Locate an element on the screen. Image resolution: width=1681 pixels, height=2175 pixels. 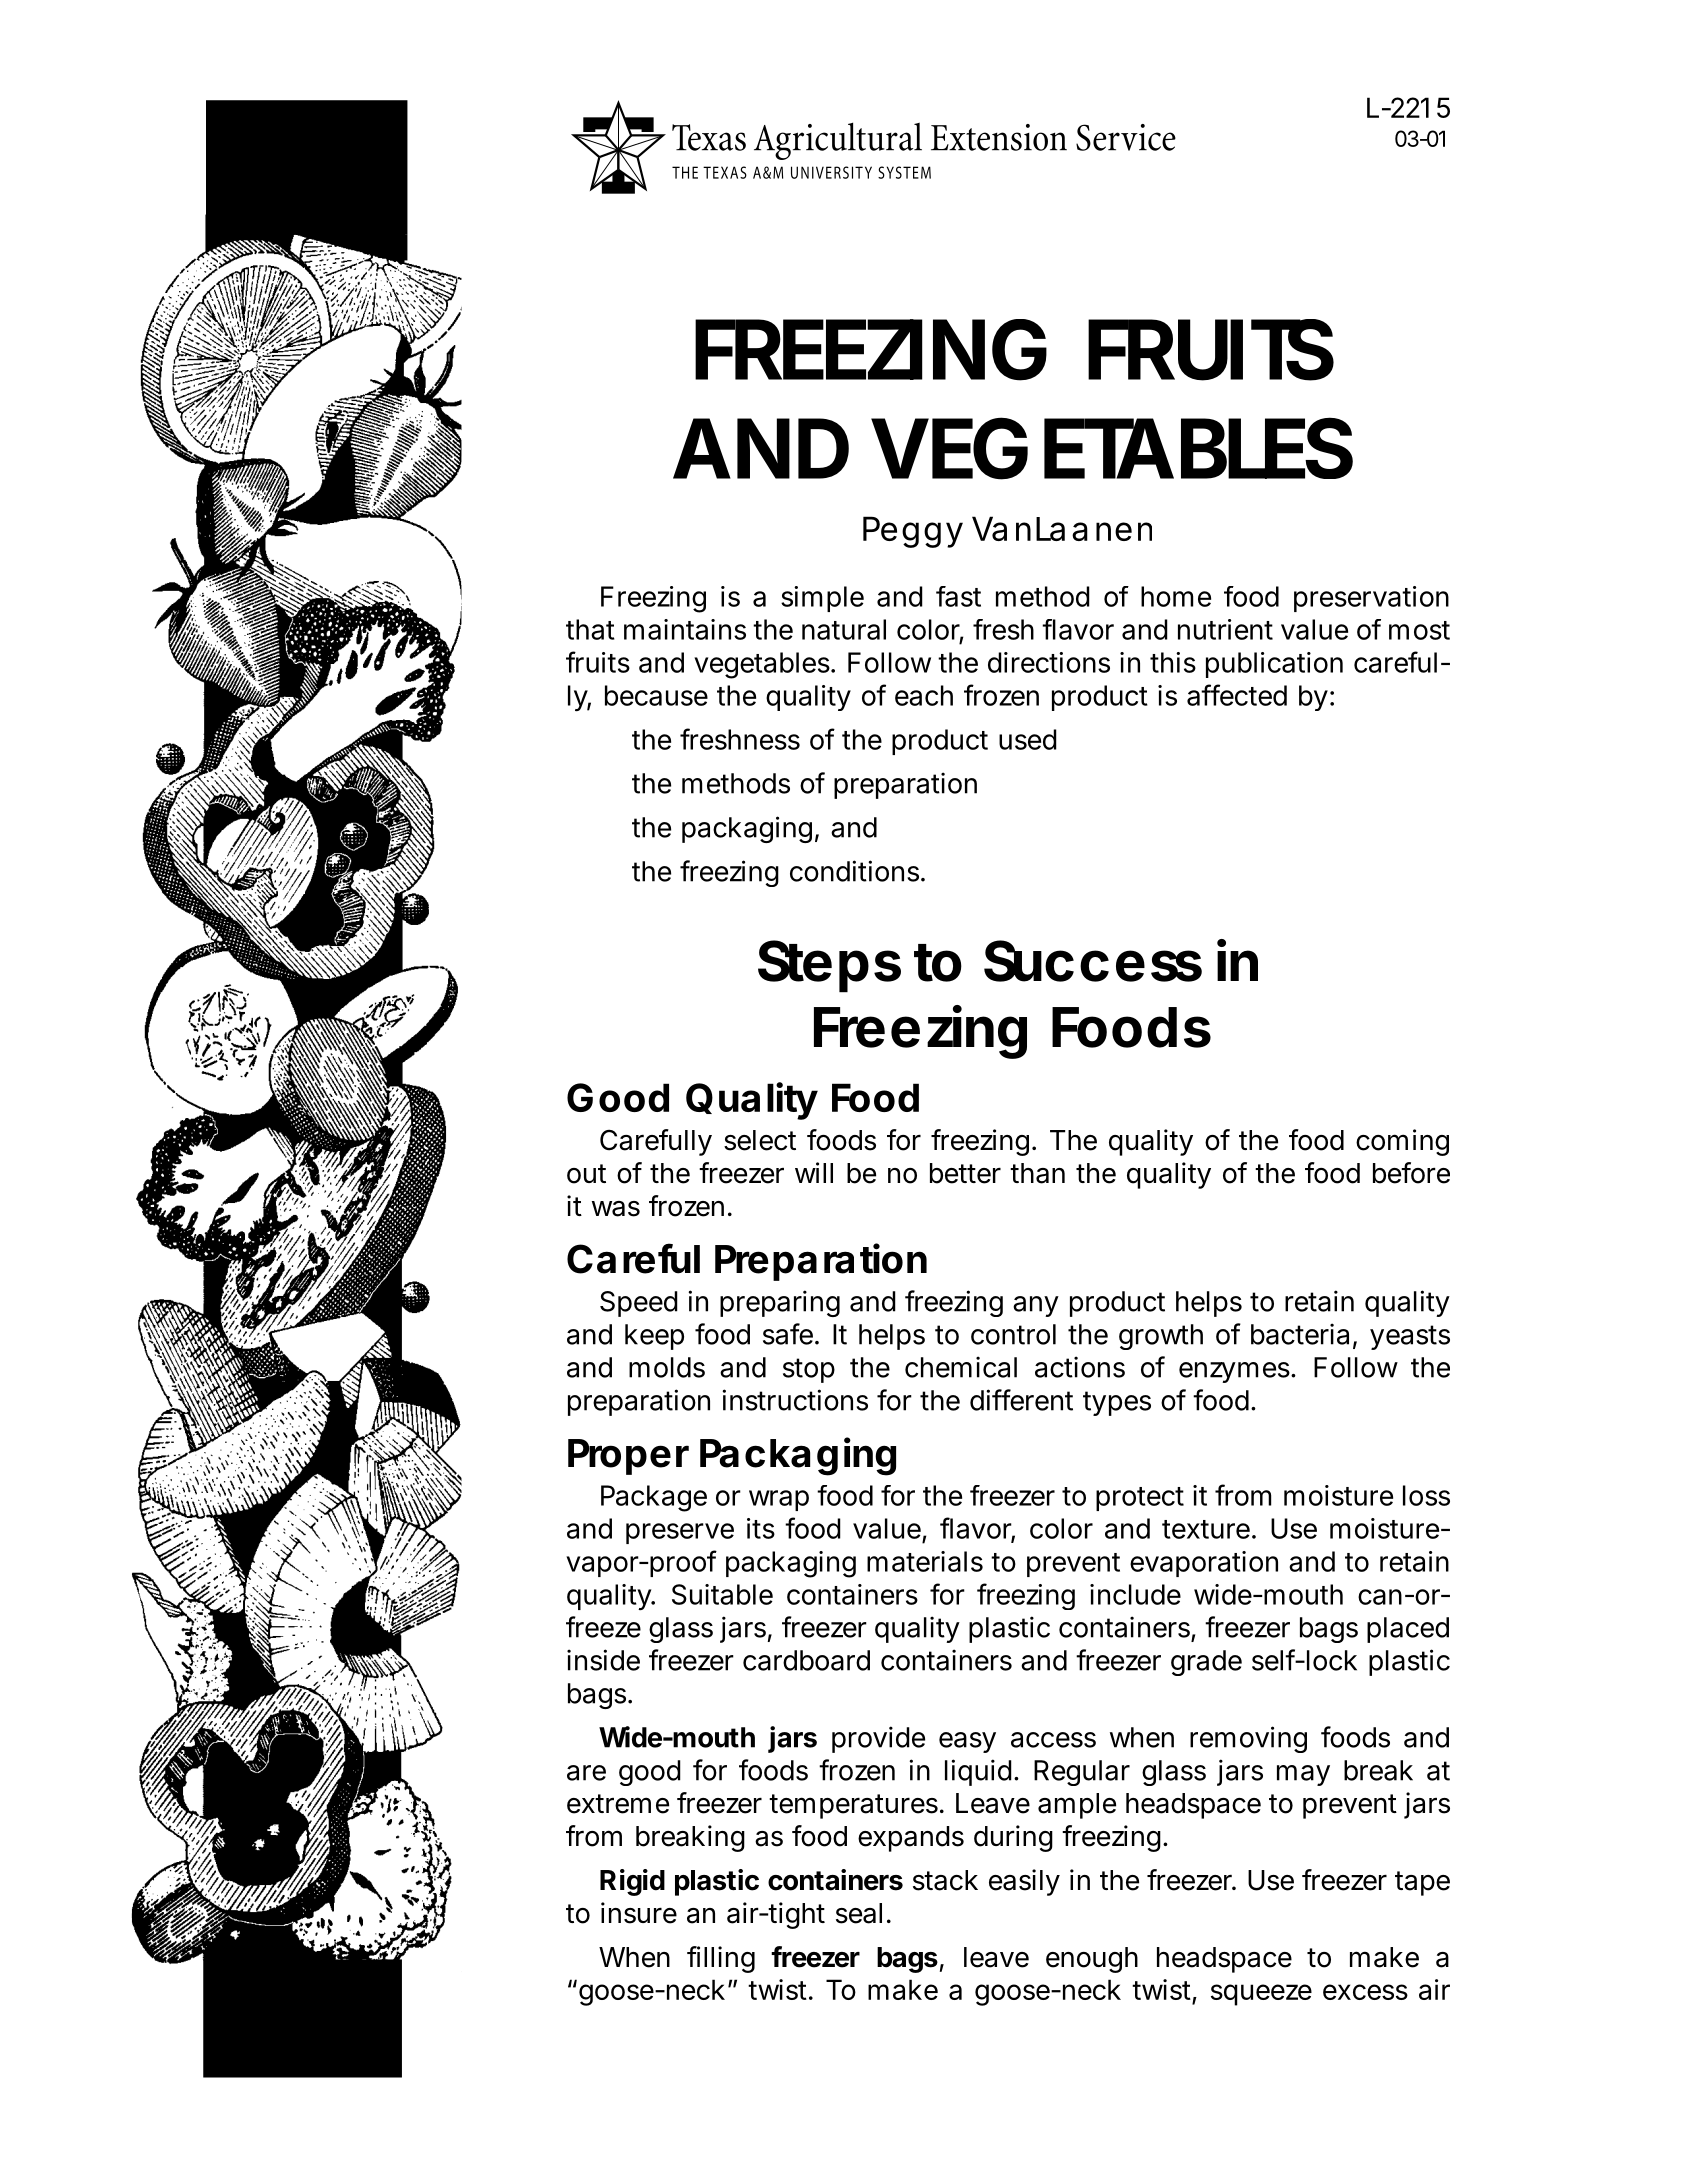
excess is located at coordinates (1365, 1992).
